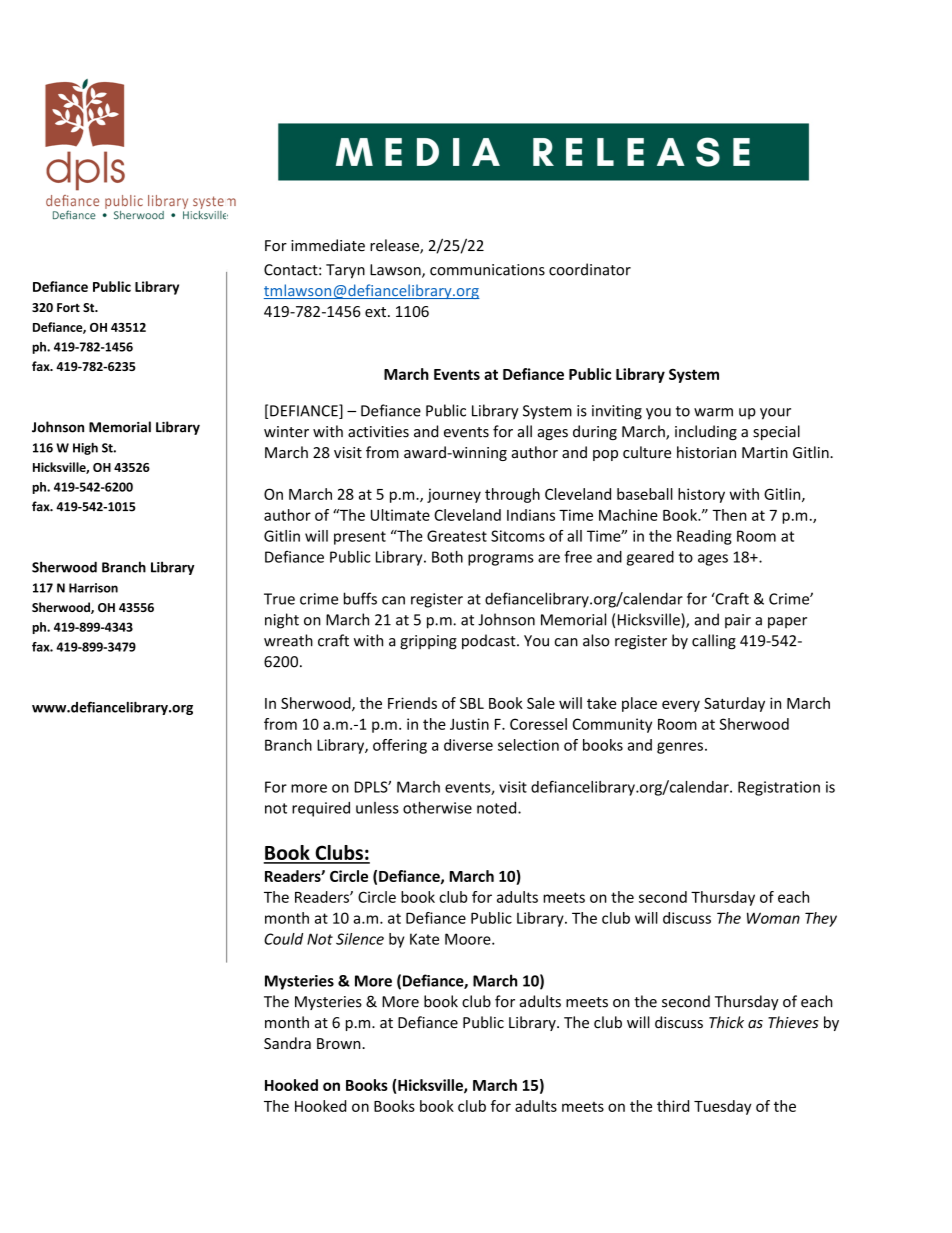 The width and height of the screenshot is (952, 1233). I want to click on Brown, so click(340, 1043).
